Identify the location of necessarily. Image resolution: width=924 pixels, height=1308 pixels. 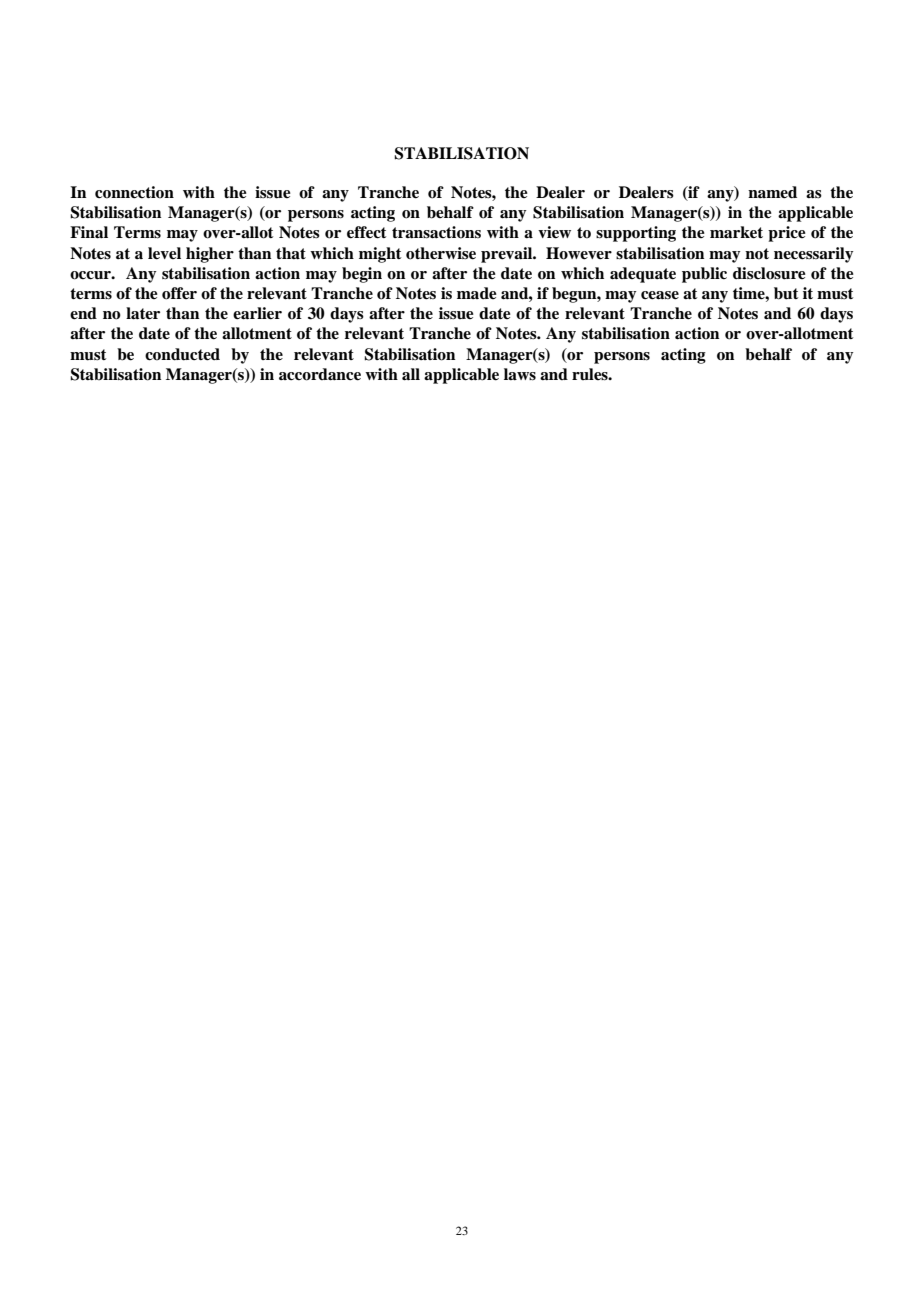
(813, 255).
